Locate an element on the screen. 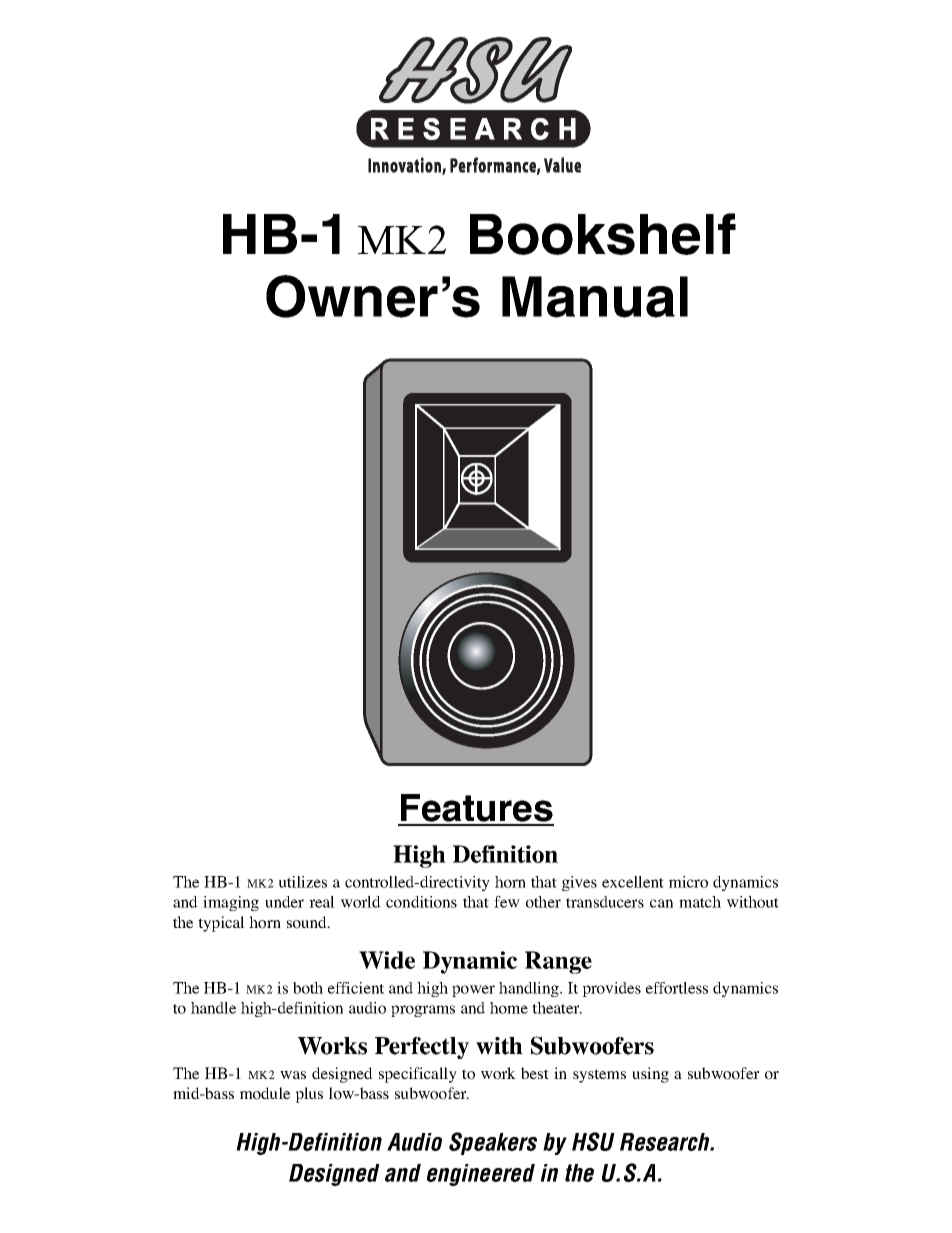 The image size is (952, 1233). Bookshelf is located at coordinates (603, 234).
